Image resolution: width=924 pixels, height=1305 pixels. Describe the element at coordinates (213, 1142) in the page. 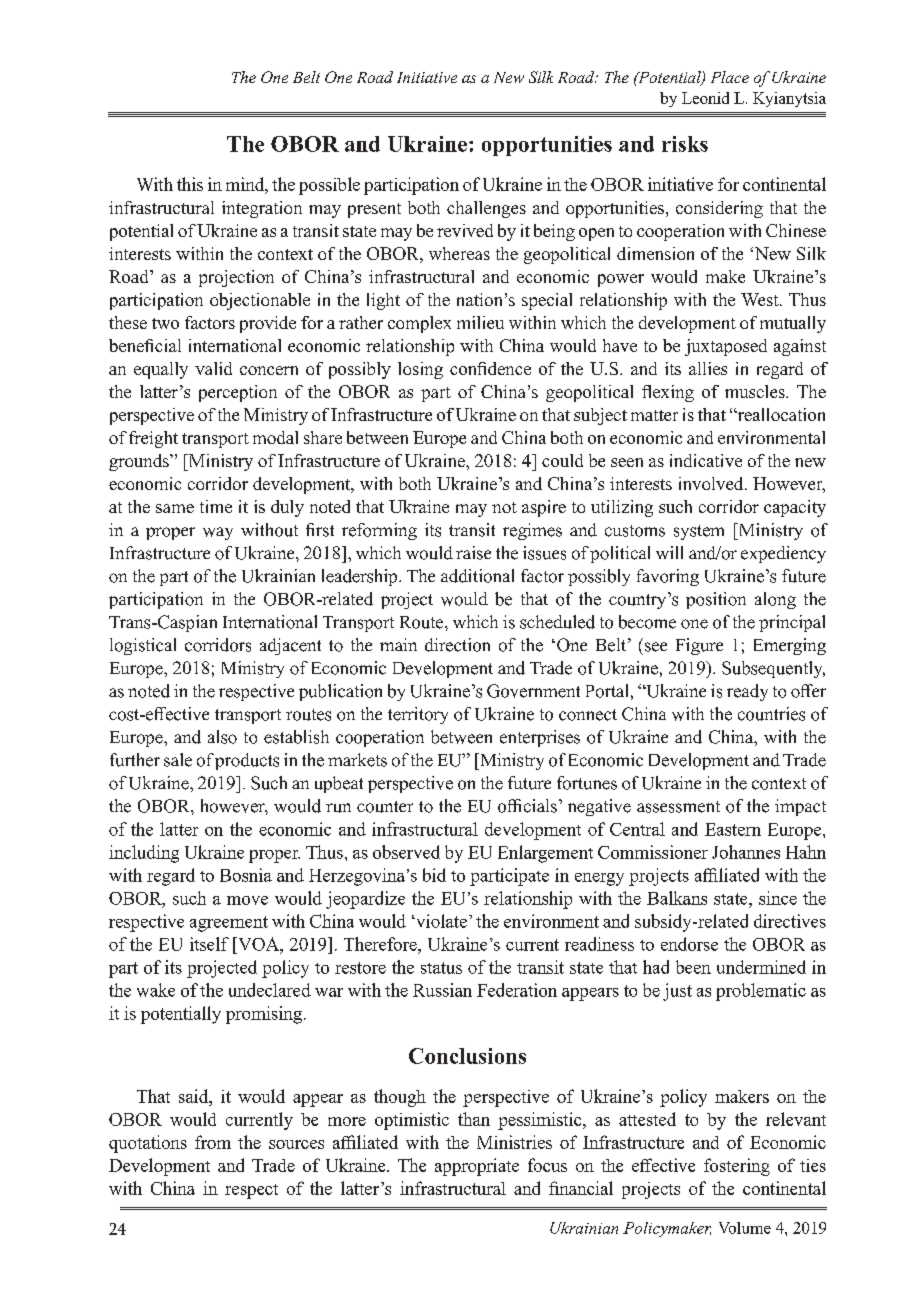

I see `from` at that location.
